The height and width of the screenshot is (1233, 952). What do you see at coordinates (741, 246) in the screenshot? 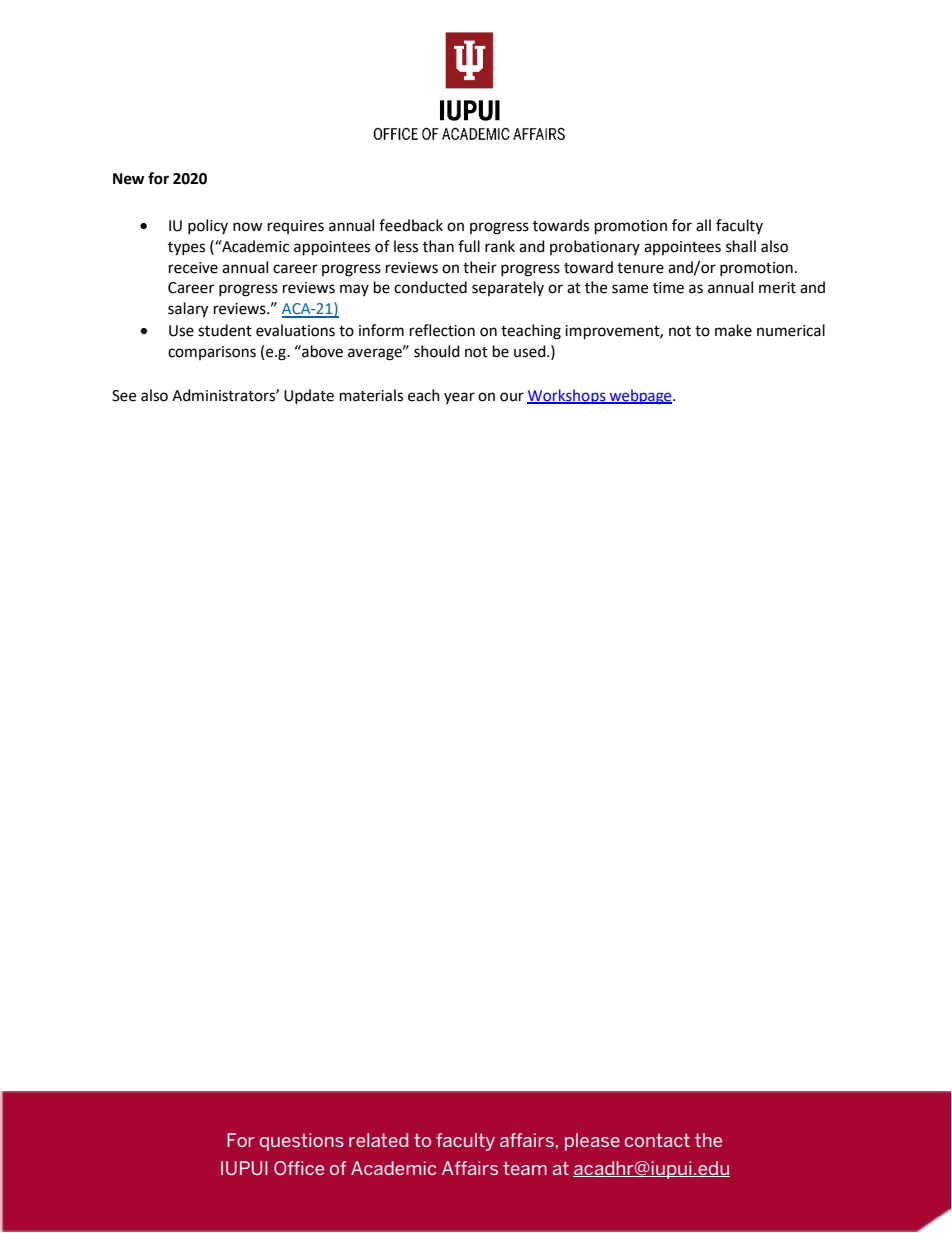
I see `shall` at bounding box center [741, 246].
